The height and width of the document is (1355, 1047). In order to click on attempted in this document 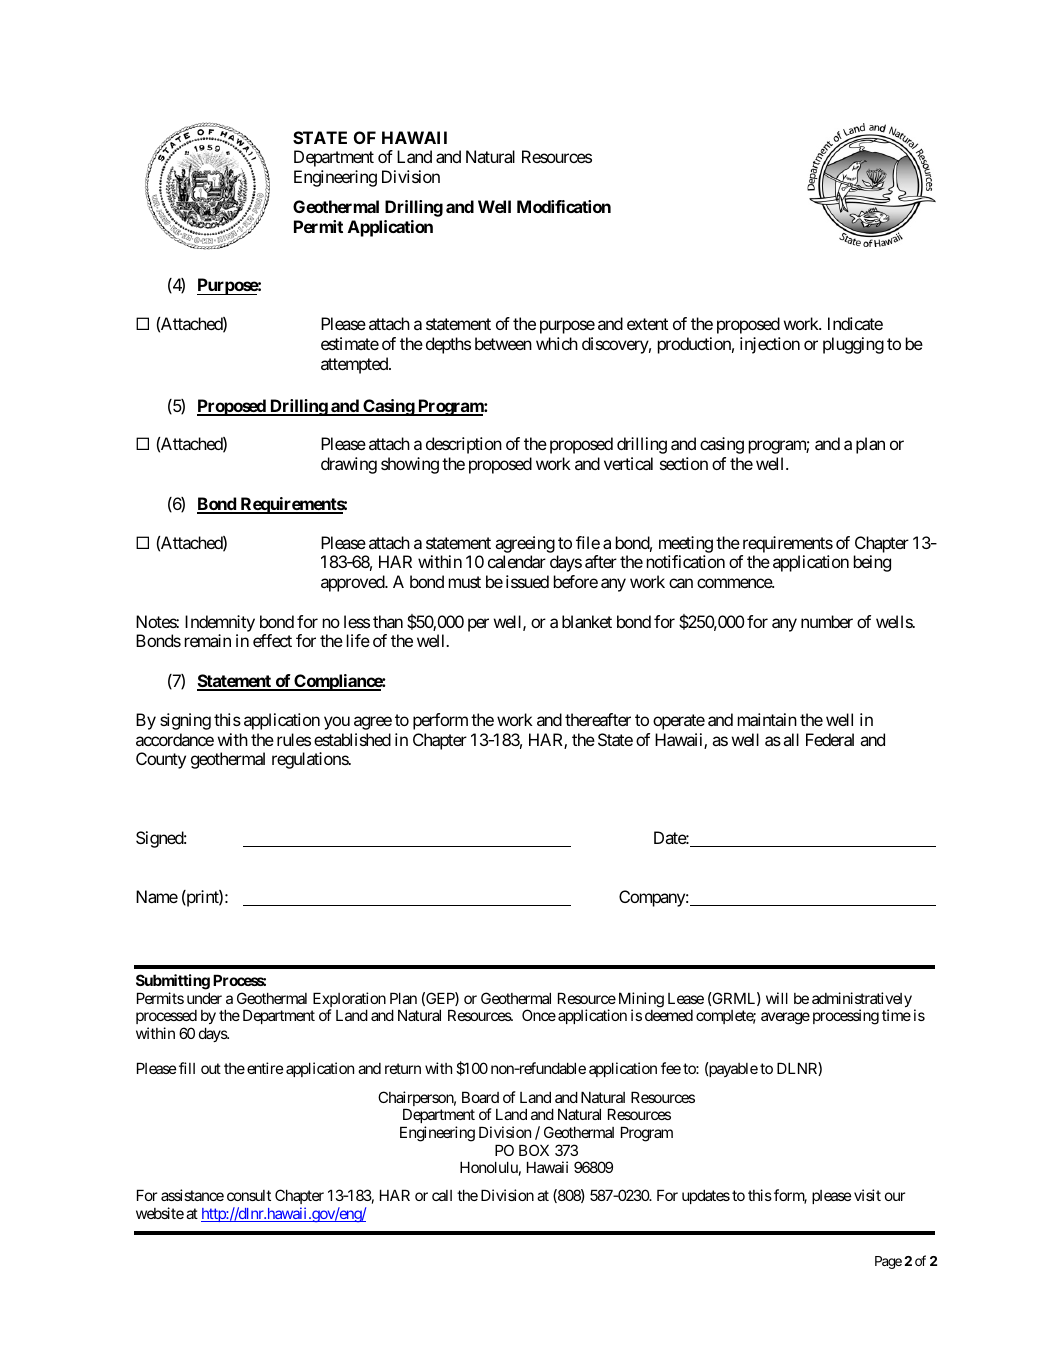, I will do `click(355, 365)`.
